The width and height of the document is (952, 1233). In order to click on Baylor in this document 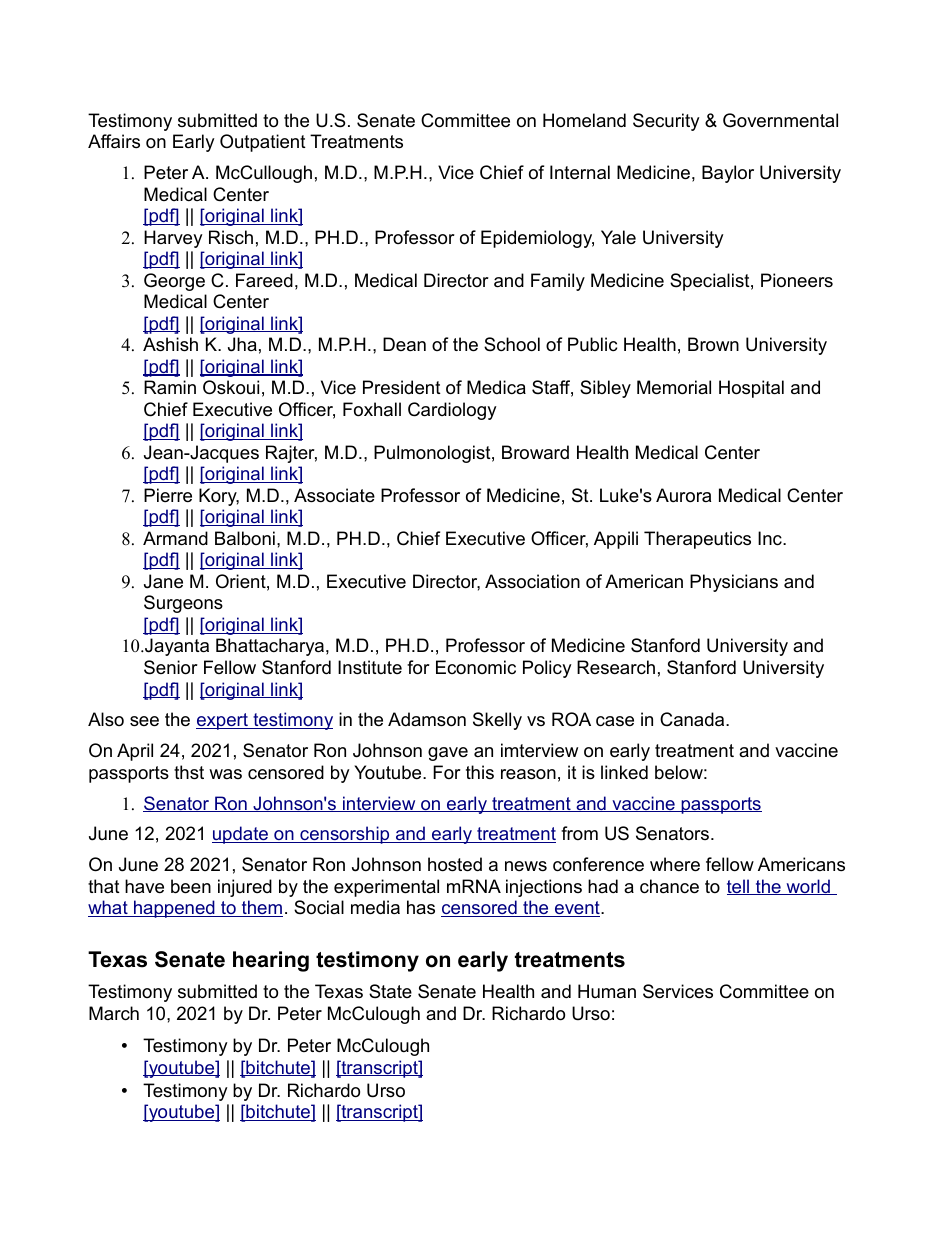, I will do `click(728, 174)`.
